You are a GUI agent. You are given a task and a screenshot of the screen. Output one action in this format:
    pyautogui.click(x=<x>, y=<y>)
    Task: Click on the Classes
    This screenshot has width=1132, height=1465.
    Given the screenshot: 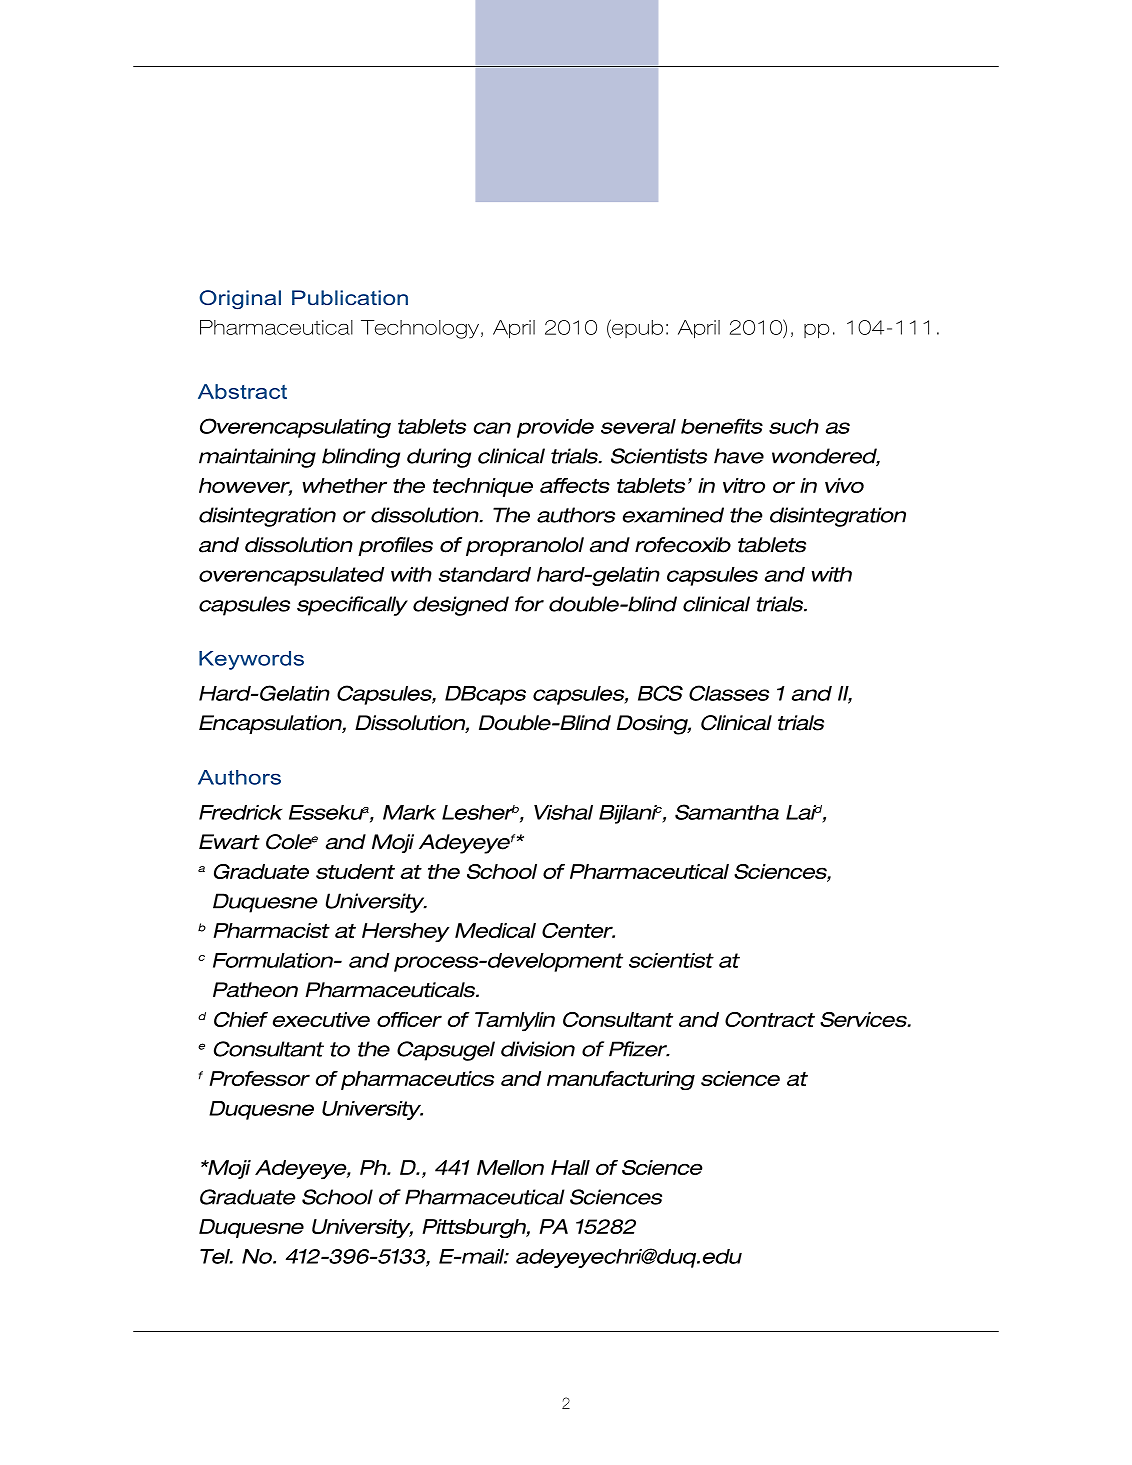 What is the action you would take?
    pyautogui.click(x=729, y=693)
